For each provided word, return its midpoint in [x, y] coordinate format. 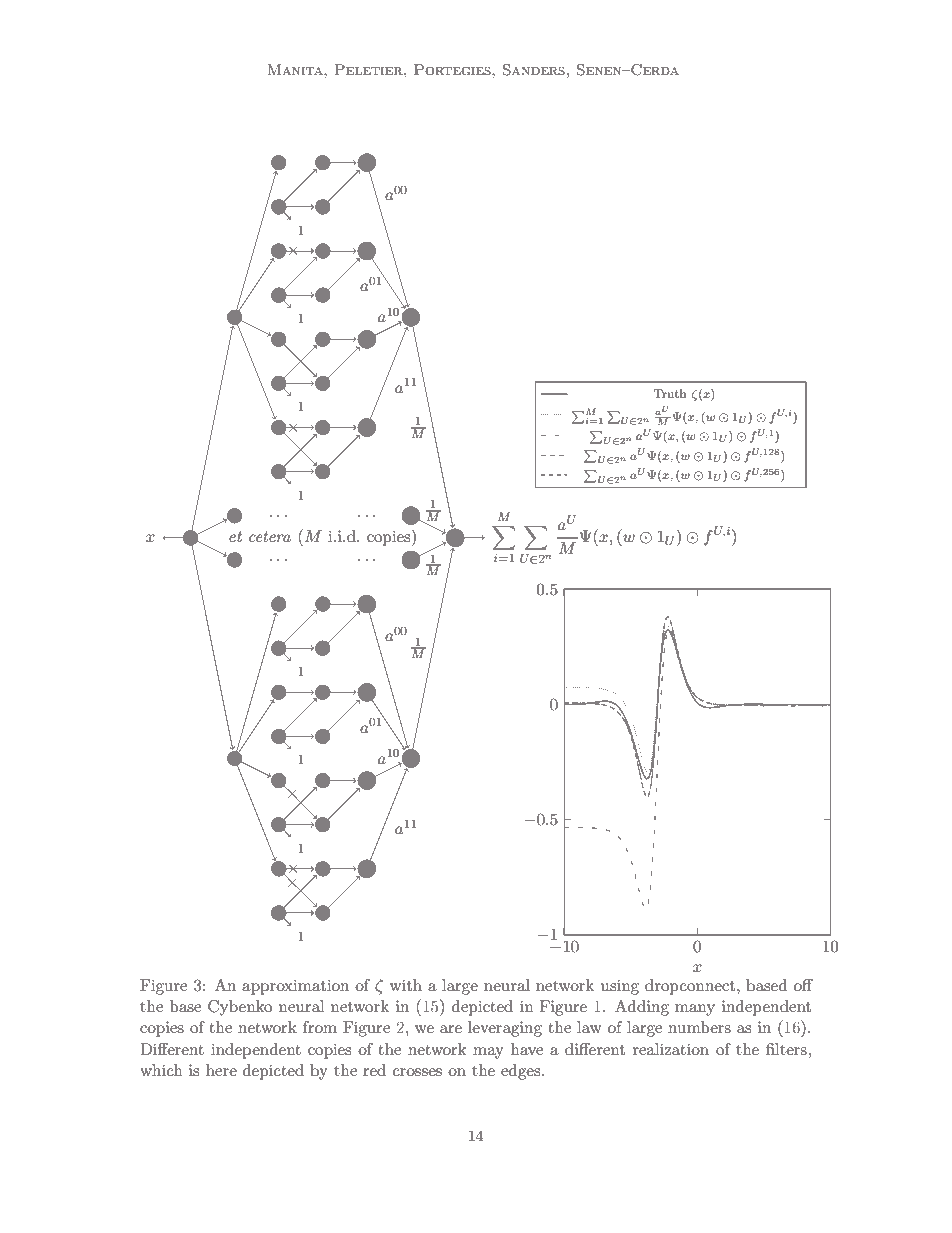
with [406, 985]
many [695, 1010]
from [320, 1027]
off [803, 985]
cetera [270, 536]
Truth [669, 393]
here [221, 1070]
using [620, 987]
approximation [295, 987]
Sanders [534, 70]
